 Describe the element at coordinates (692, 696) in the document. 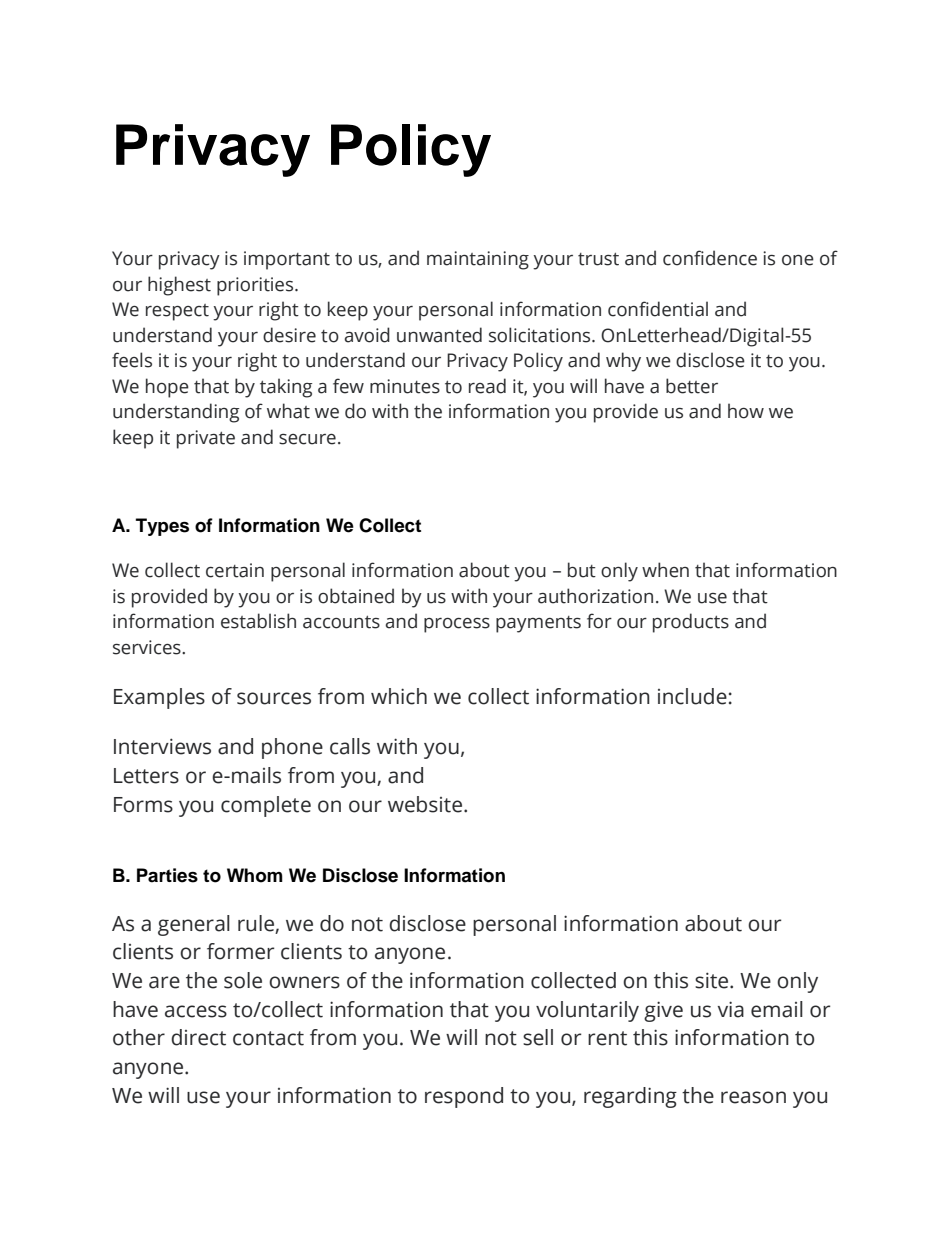

I see `include` at that location.
